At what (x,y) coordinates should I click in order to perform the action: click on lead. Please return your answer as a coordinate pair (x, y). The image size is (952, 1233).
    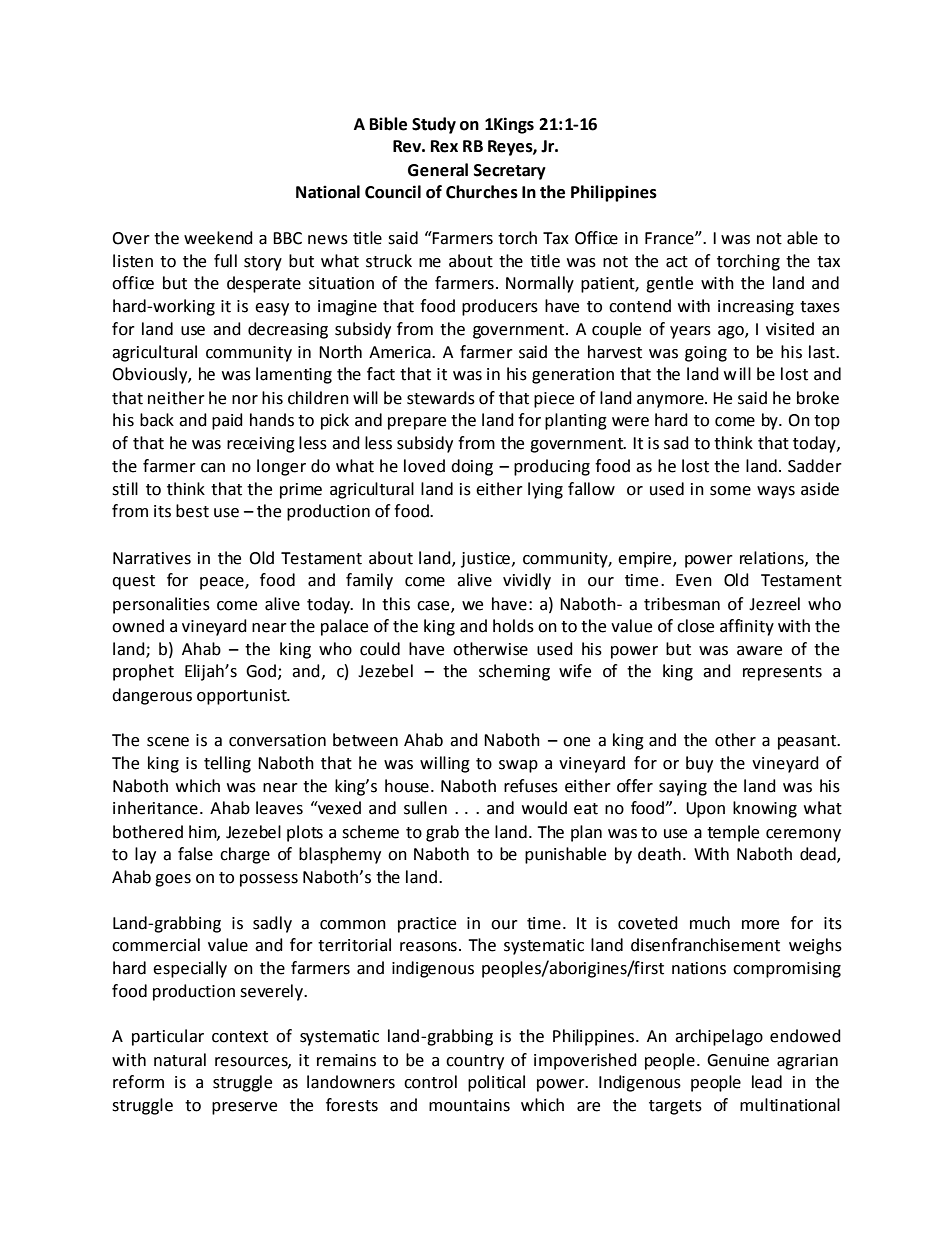
    Looking at the image, I should click on (767, 1082).
